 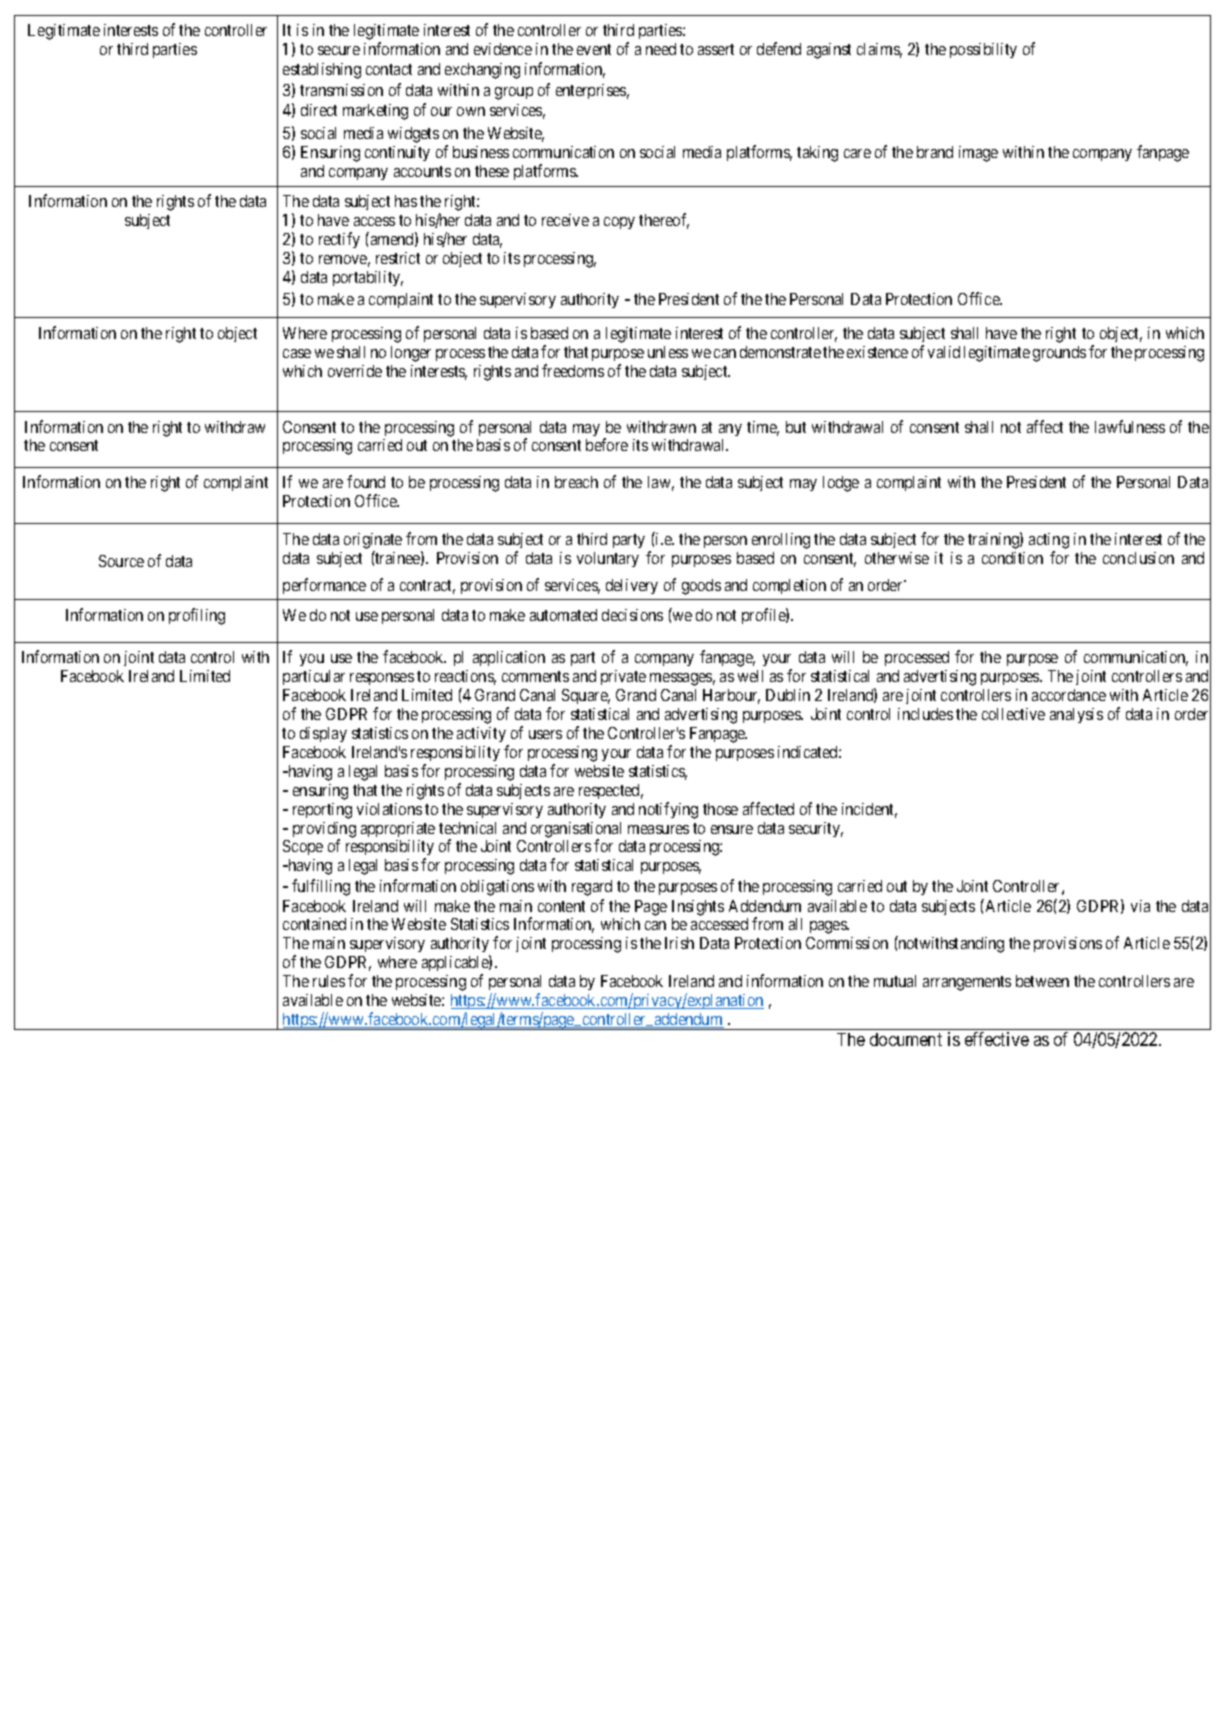 What do you see at coordinates (661, 49) in the image?
I see `need` at bounding box center [661, 49].
